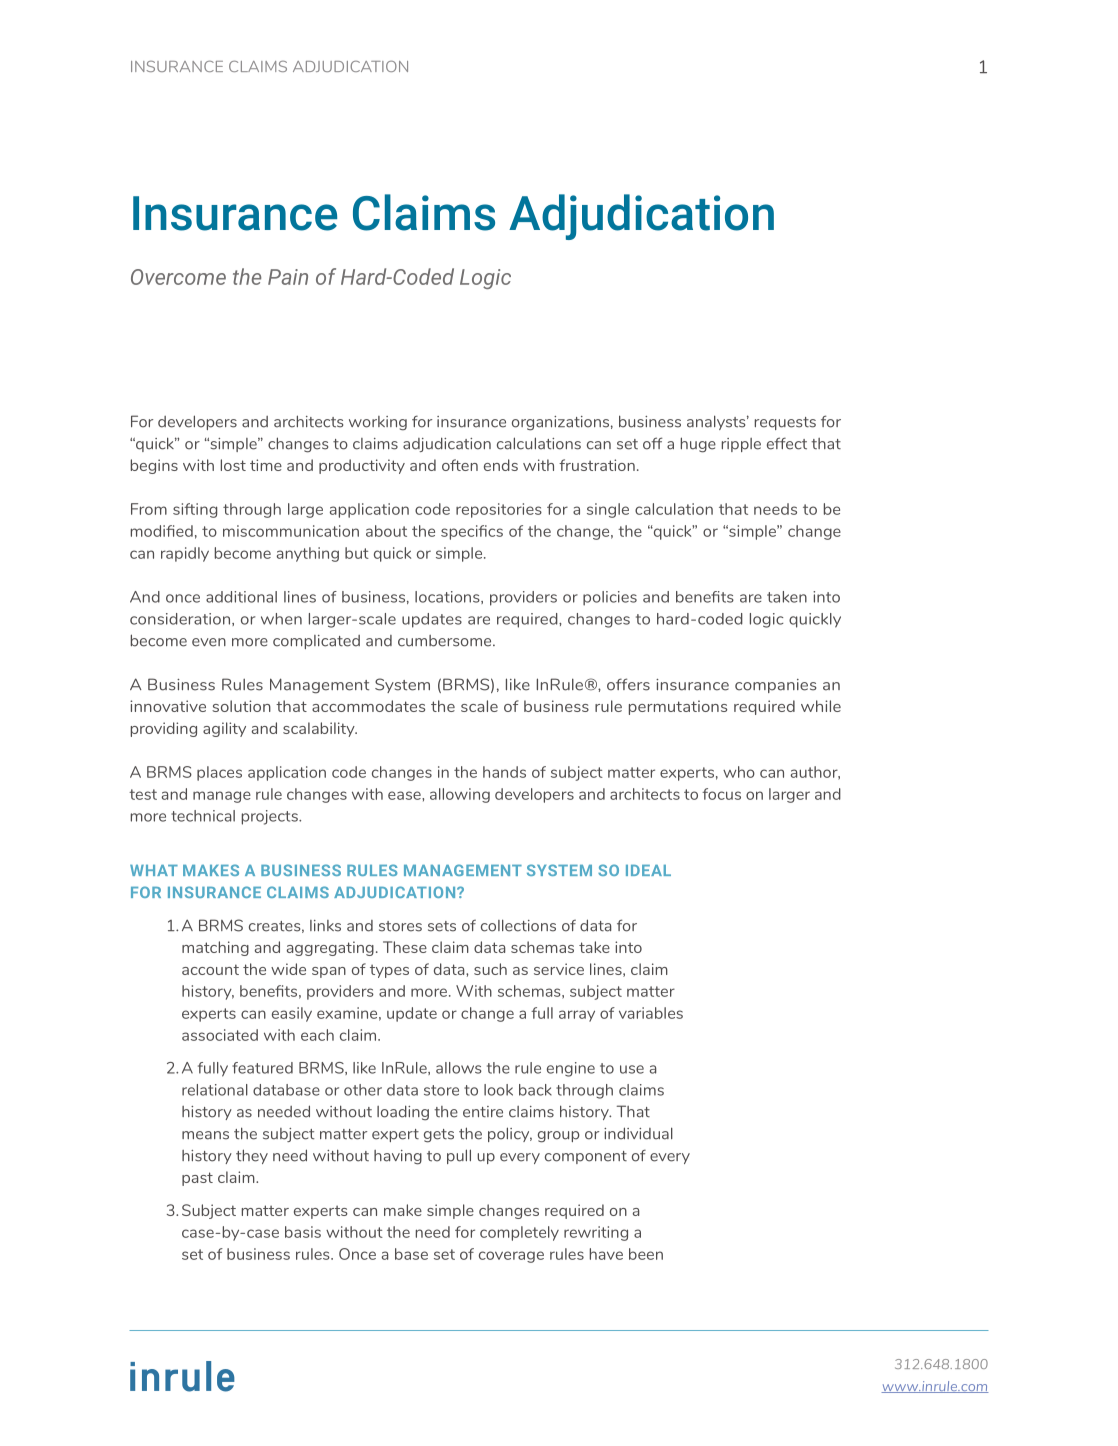 Image resolution: width=1118 pixels, height=1446 pixels. I want to click on requests, so click(785, 423).
